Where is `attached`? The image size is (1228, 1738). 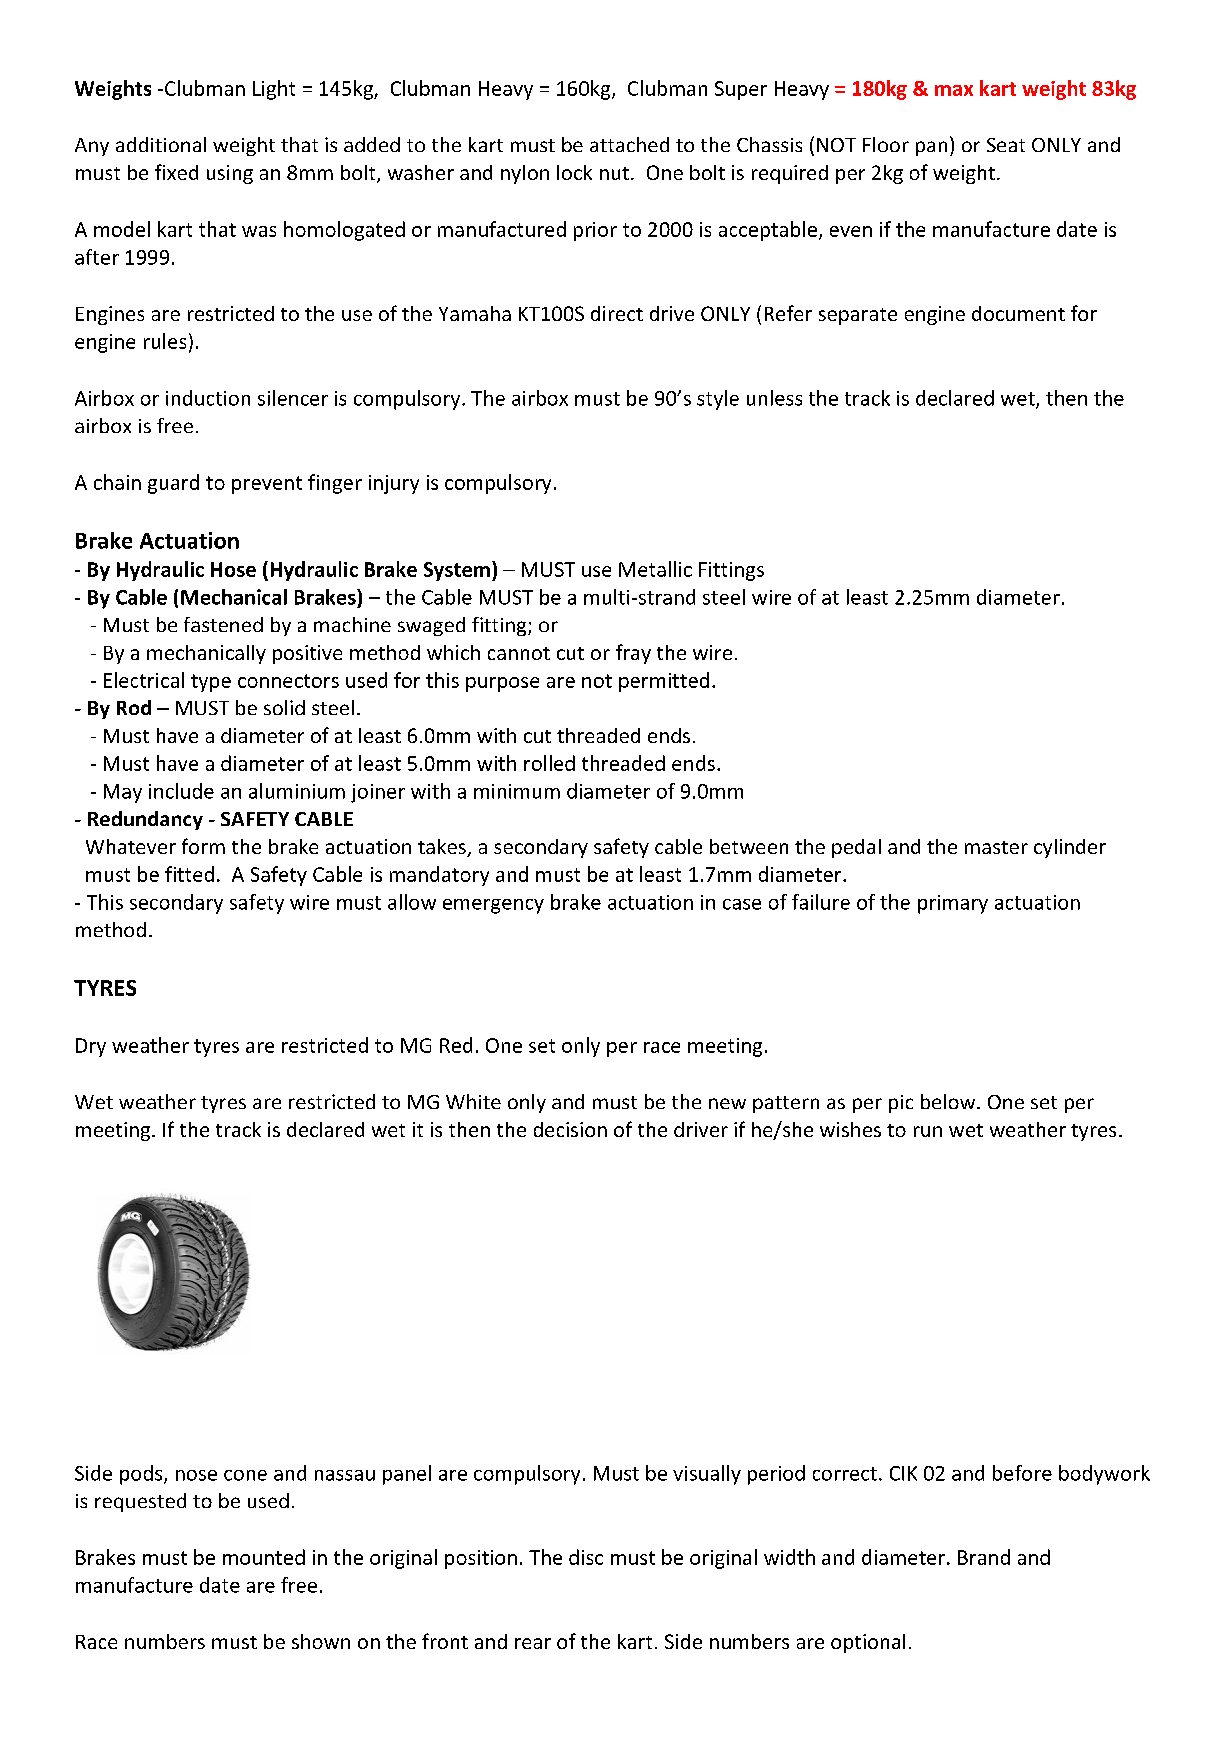
attached is located at coordinates (629, 144).
